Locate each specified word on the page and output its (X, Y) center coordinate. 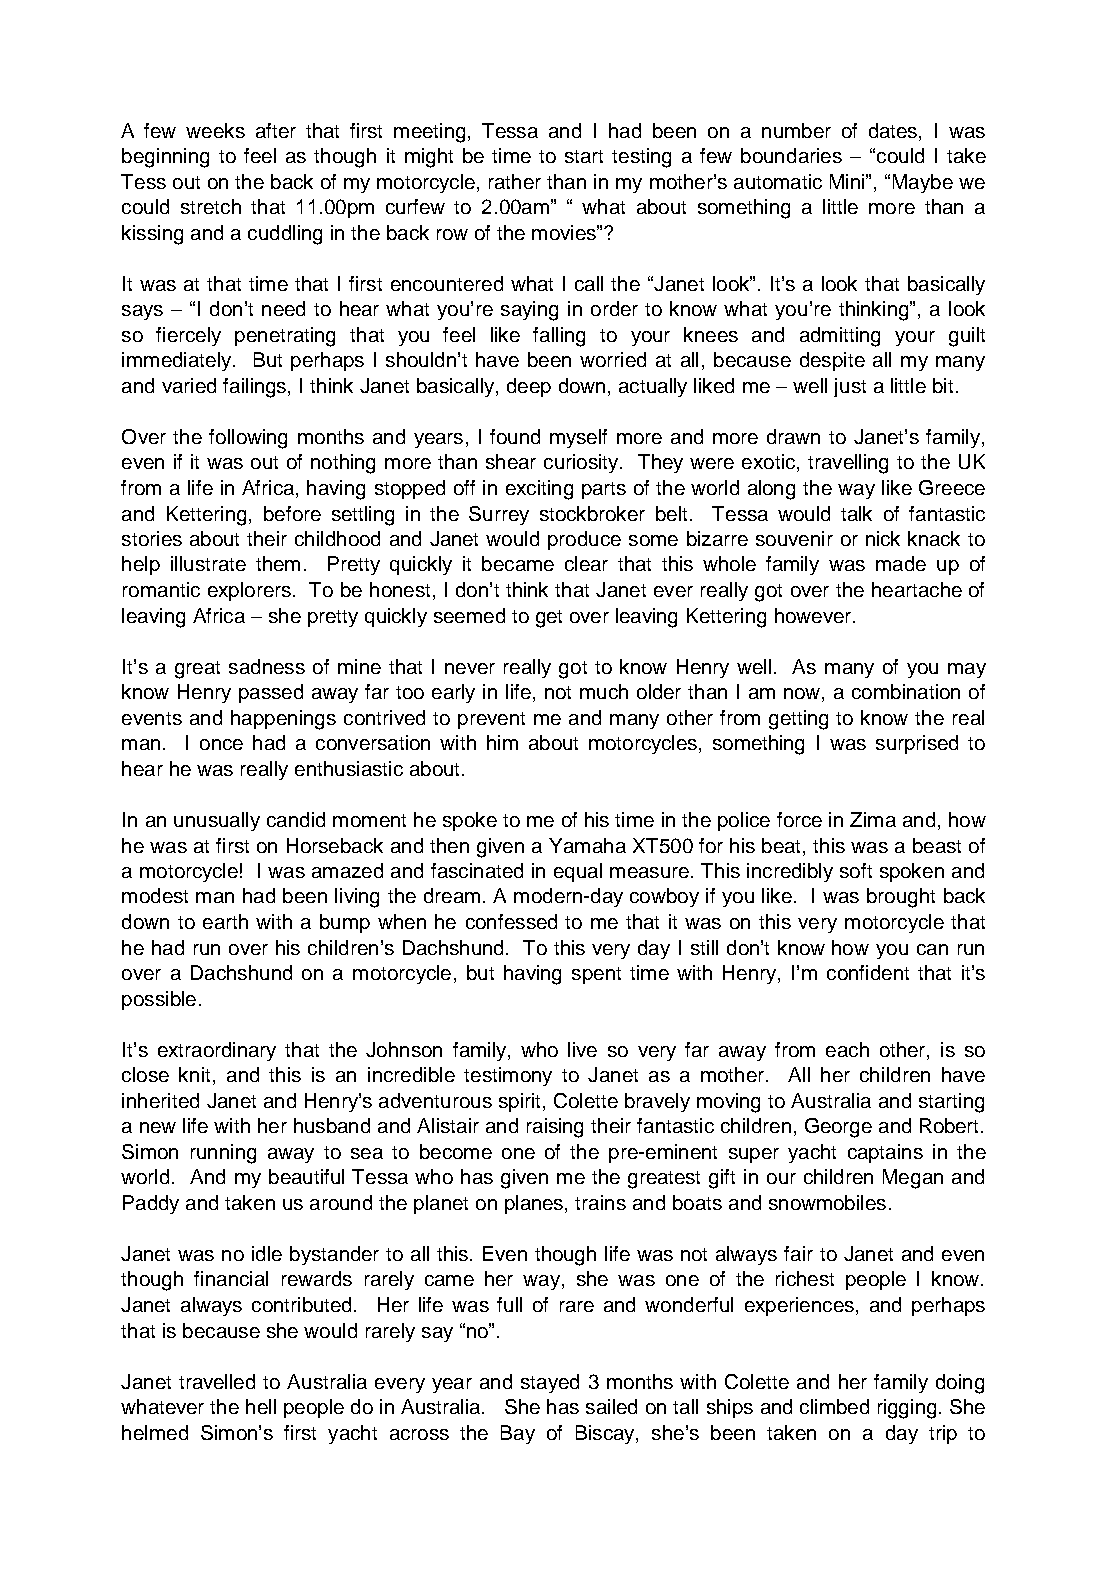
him (502, 742)
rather (515, 181)
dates (894, 130)
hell (261, 1406)
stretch (211, 206)
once (221, 744)
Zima (873, 819)
